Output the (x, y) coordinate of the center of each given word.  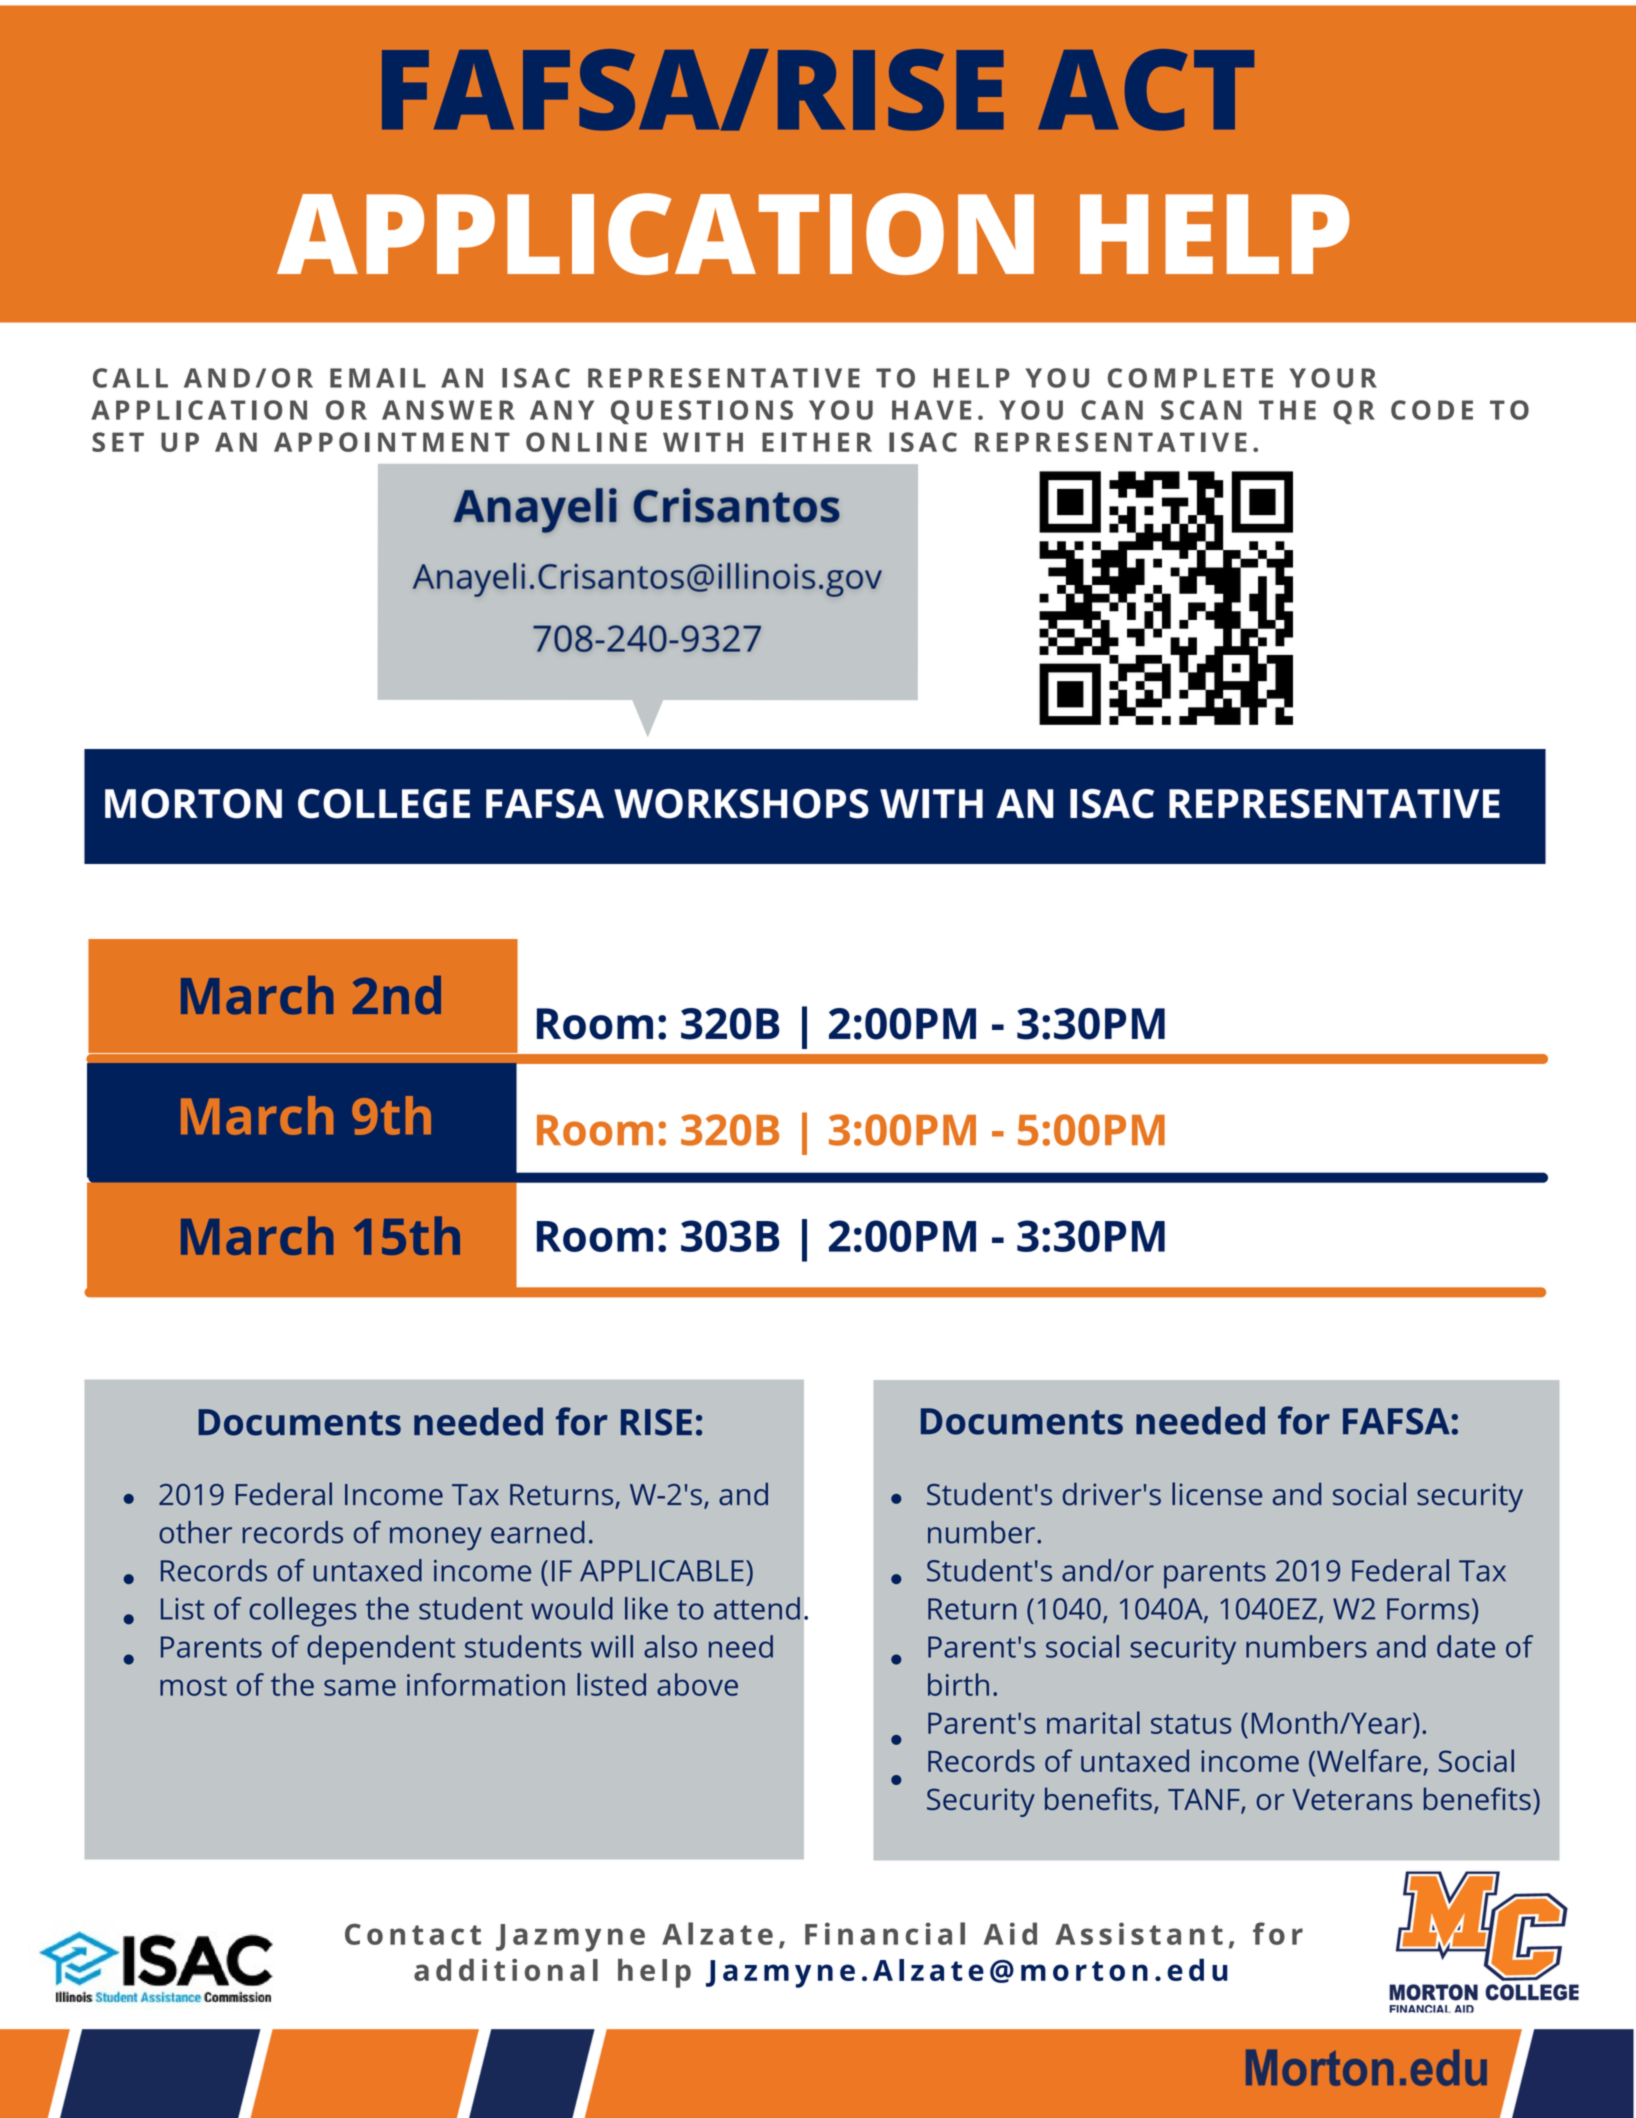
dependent (381, 1650)
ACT (1146, 90)
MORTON (193, 804)
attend (757, 1608)
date (1466, 1646)
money (436, 1538)
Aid (1010, 1933)
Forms (1428, 1609)
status (1191, 1724)
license (1217, 1494)
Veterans (1352, 1799)
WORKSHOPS (741, 804)
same (360, 1687)
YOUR (1333, 378)
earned (538, 1532)
